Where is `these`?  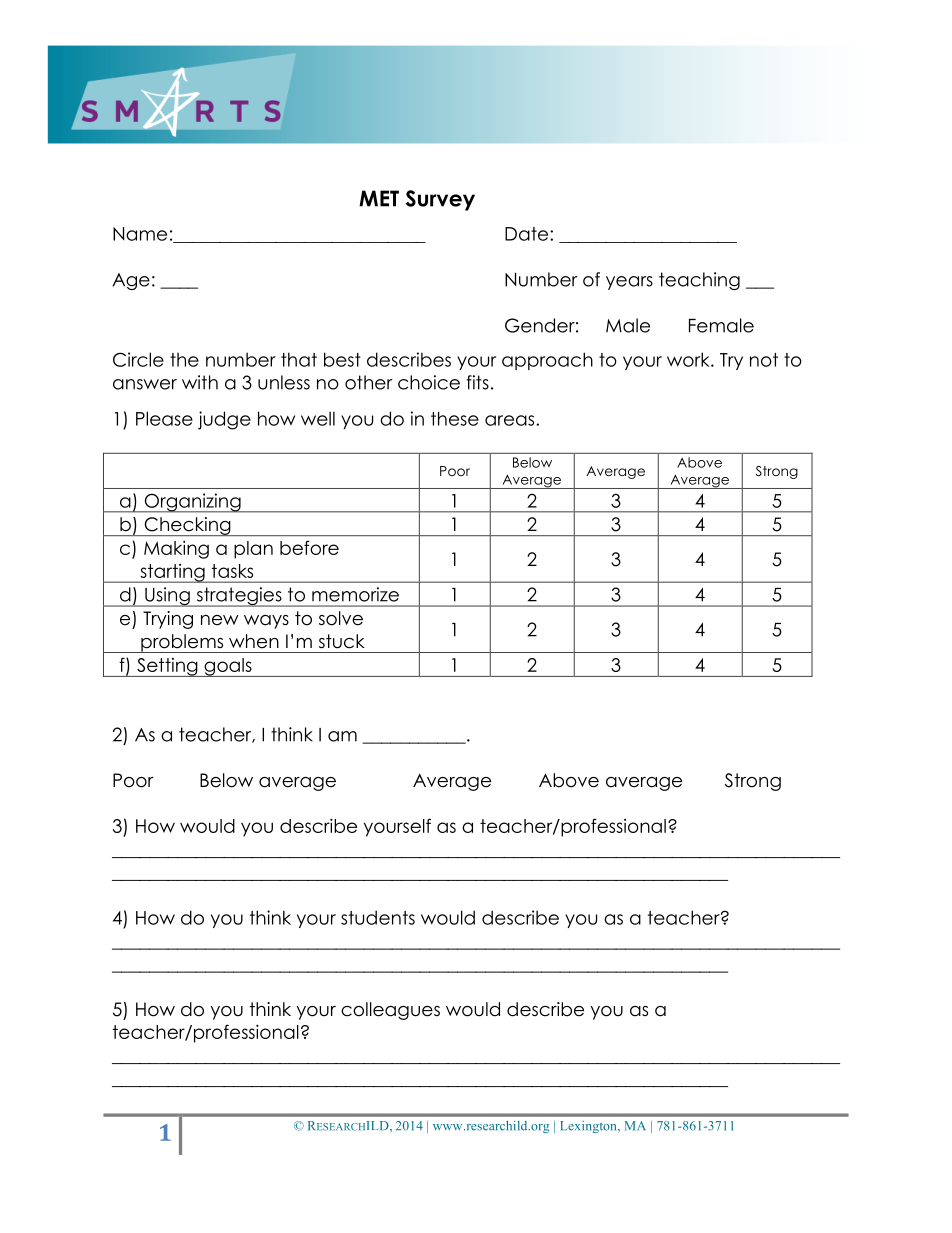
these is located at coordinates (455, 418).
